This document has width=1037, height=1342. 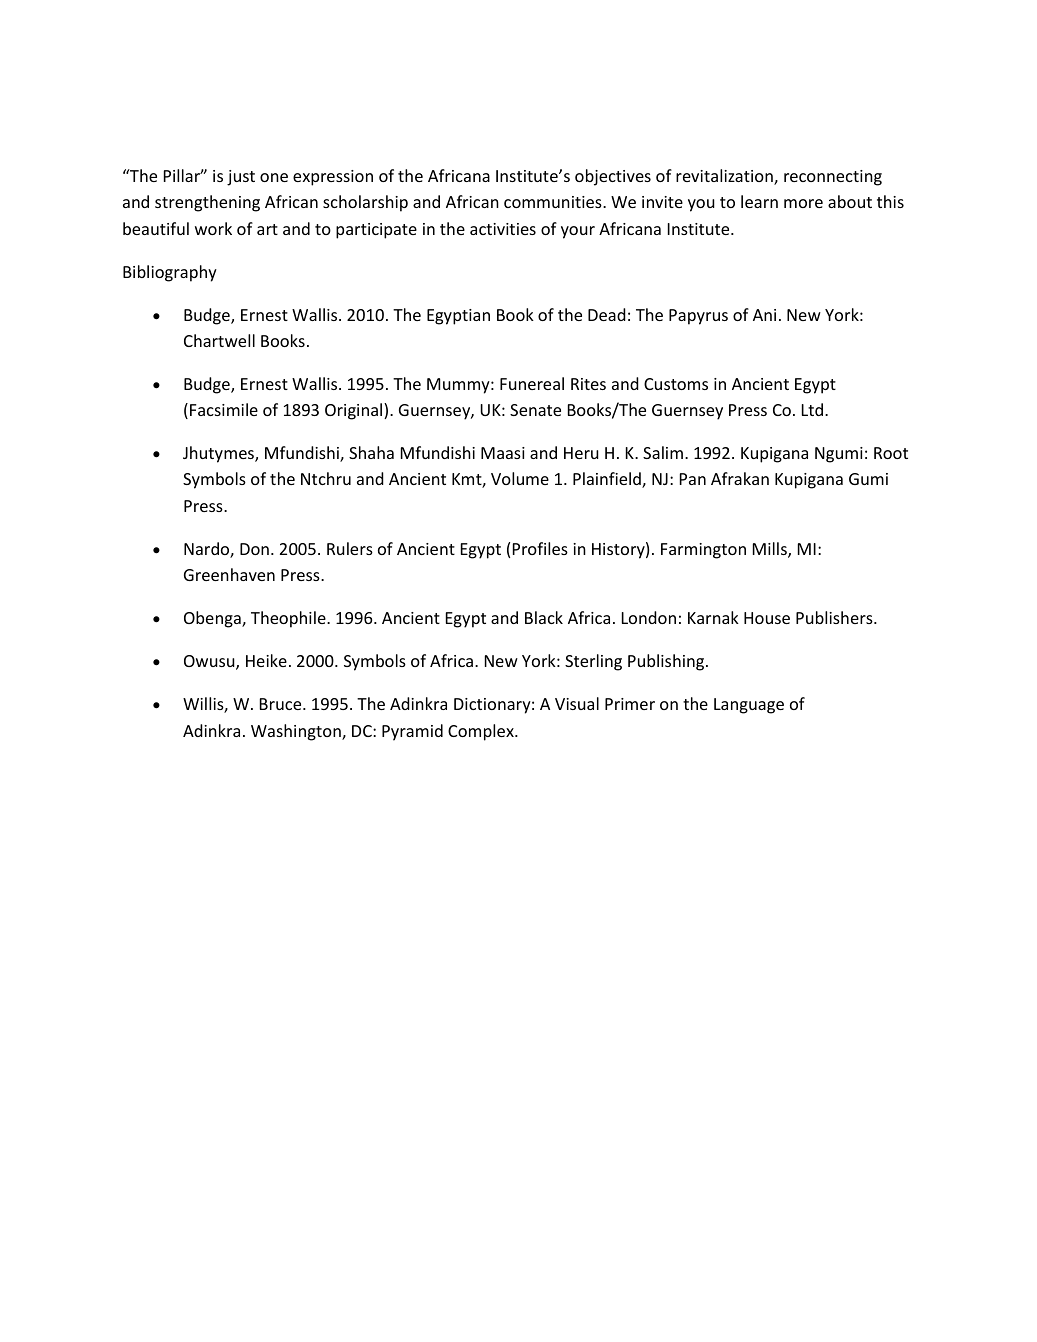 What do you see at coordinates (891, 453) in the document?
I see `Root` at bounding box center [891, 453].
